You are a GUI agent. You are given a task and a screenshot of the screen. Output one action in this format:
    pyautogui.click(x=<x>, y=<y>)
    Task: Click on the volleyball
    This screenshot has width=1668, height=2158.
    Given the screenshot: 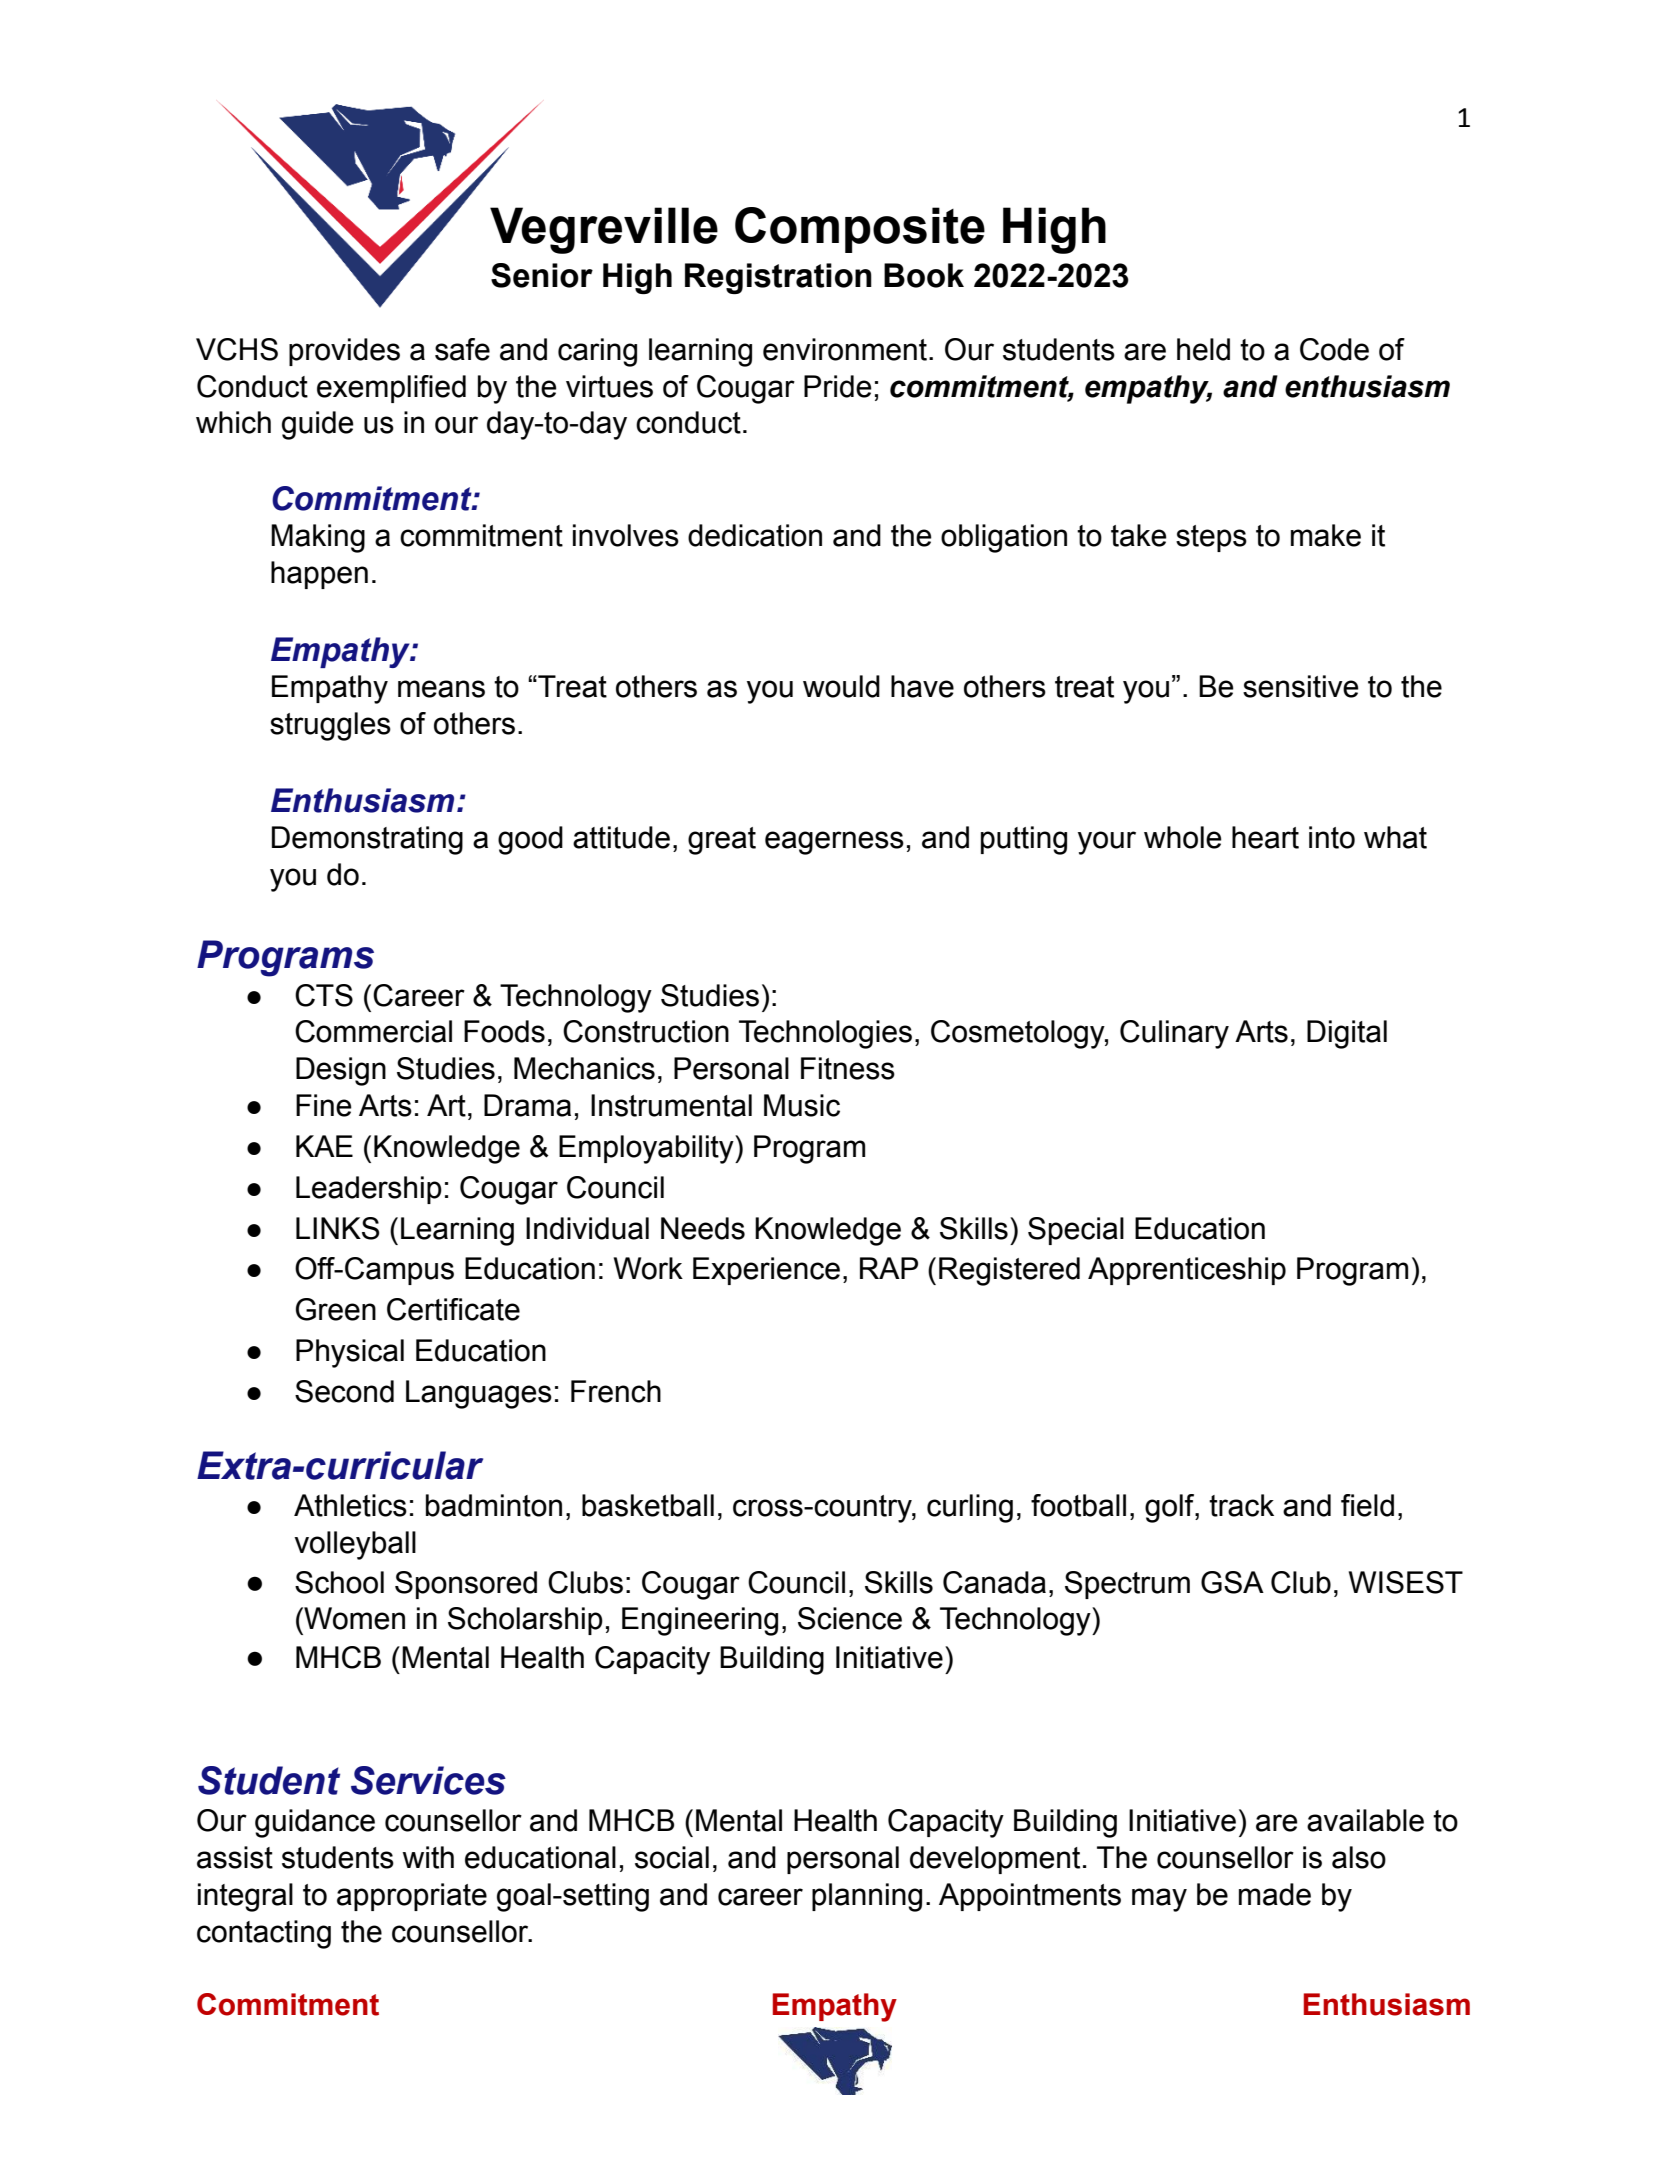 What is the action you would take?
    pyautogui.click(x=355, y=1545)
